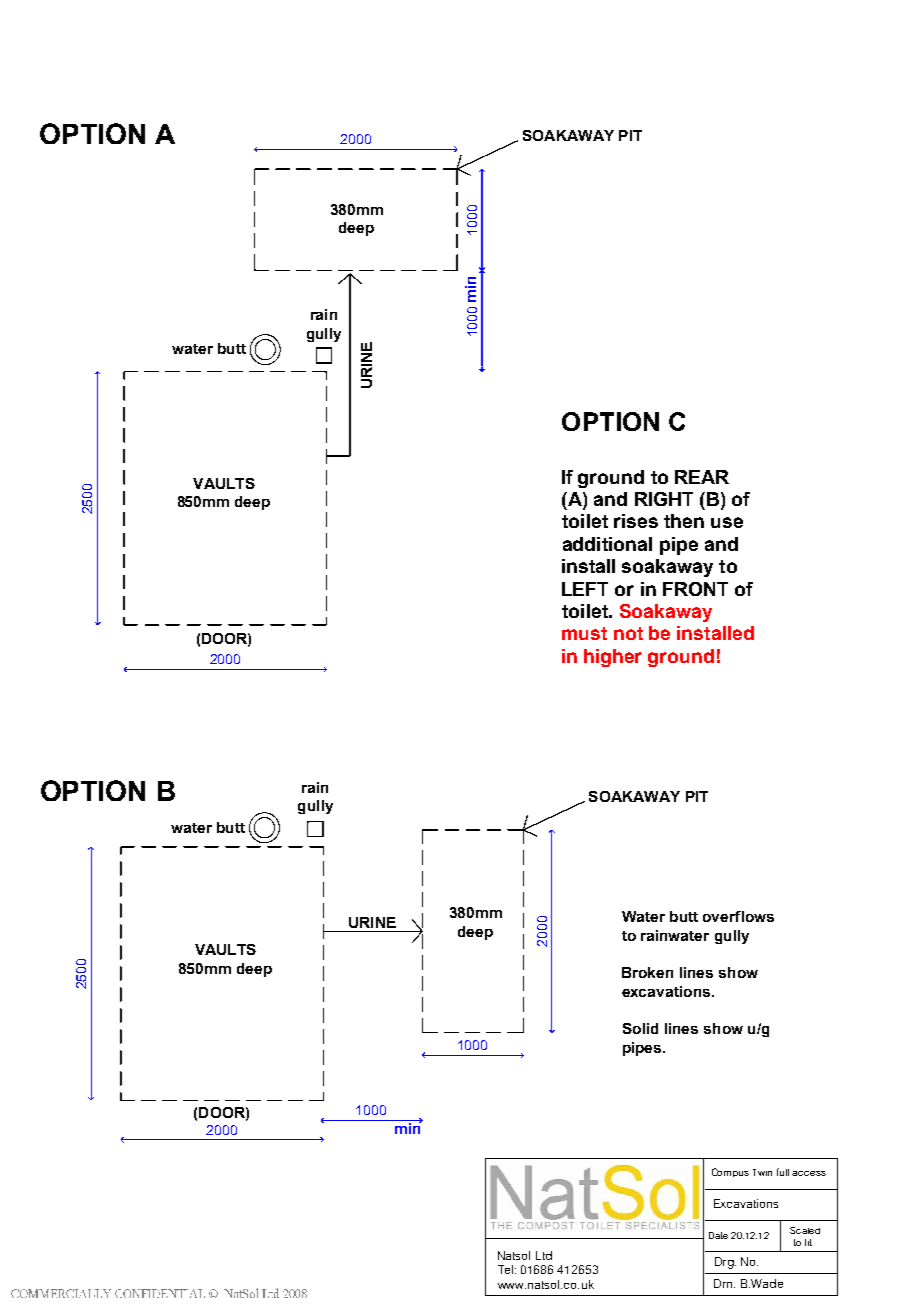  Describe the element at coordinates (727, 522) in the screenshot. I see `use` at that location.
